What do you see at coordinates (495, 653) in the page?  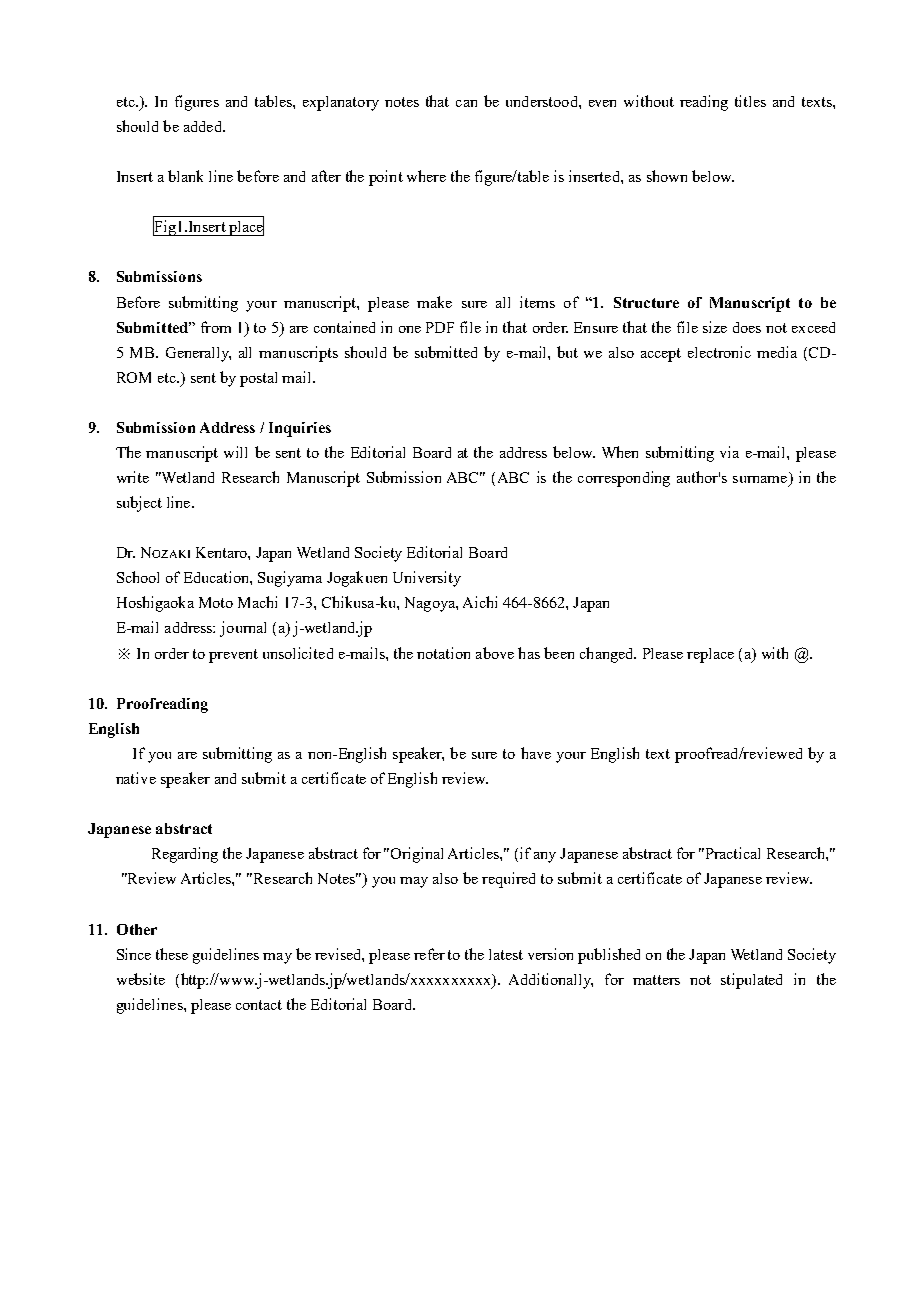 I see `above` at bounding box center [495, 653].
